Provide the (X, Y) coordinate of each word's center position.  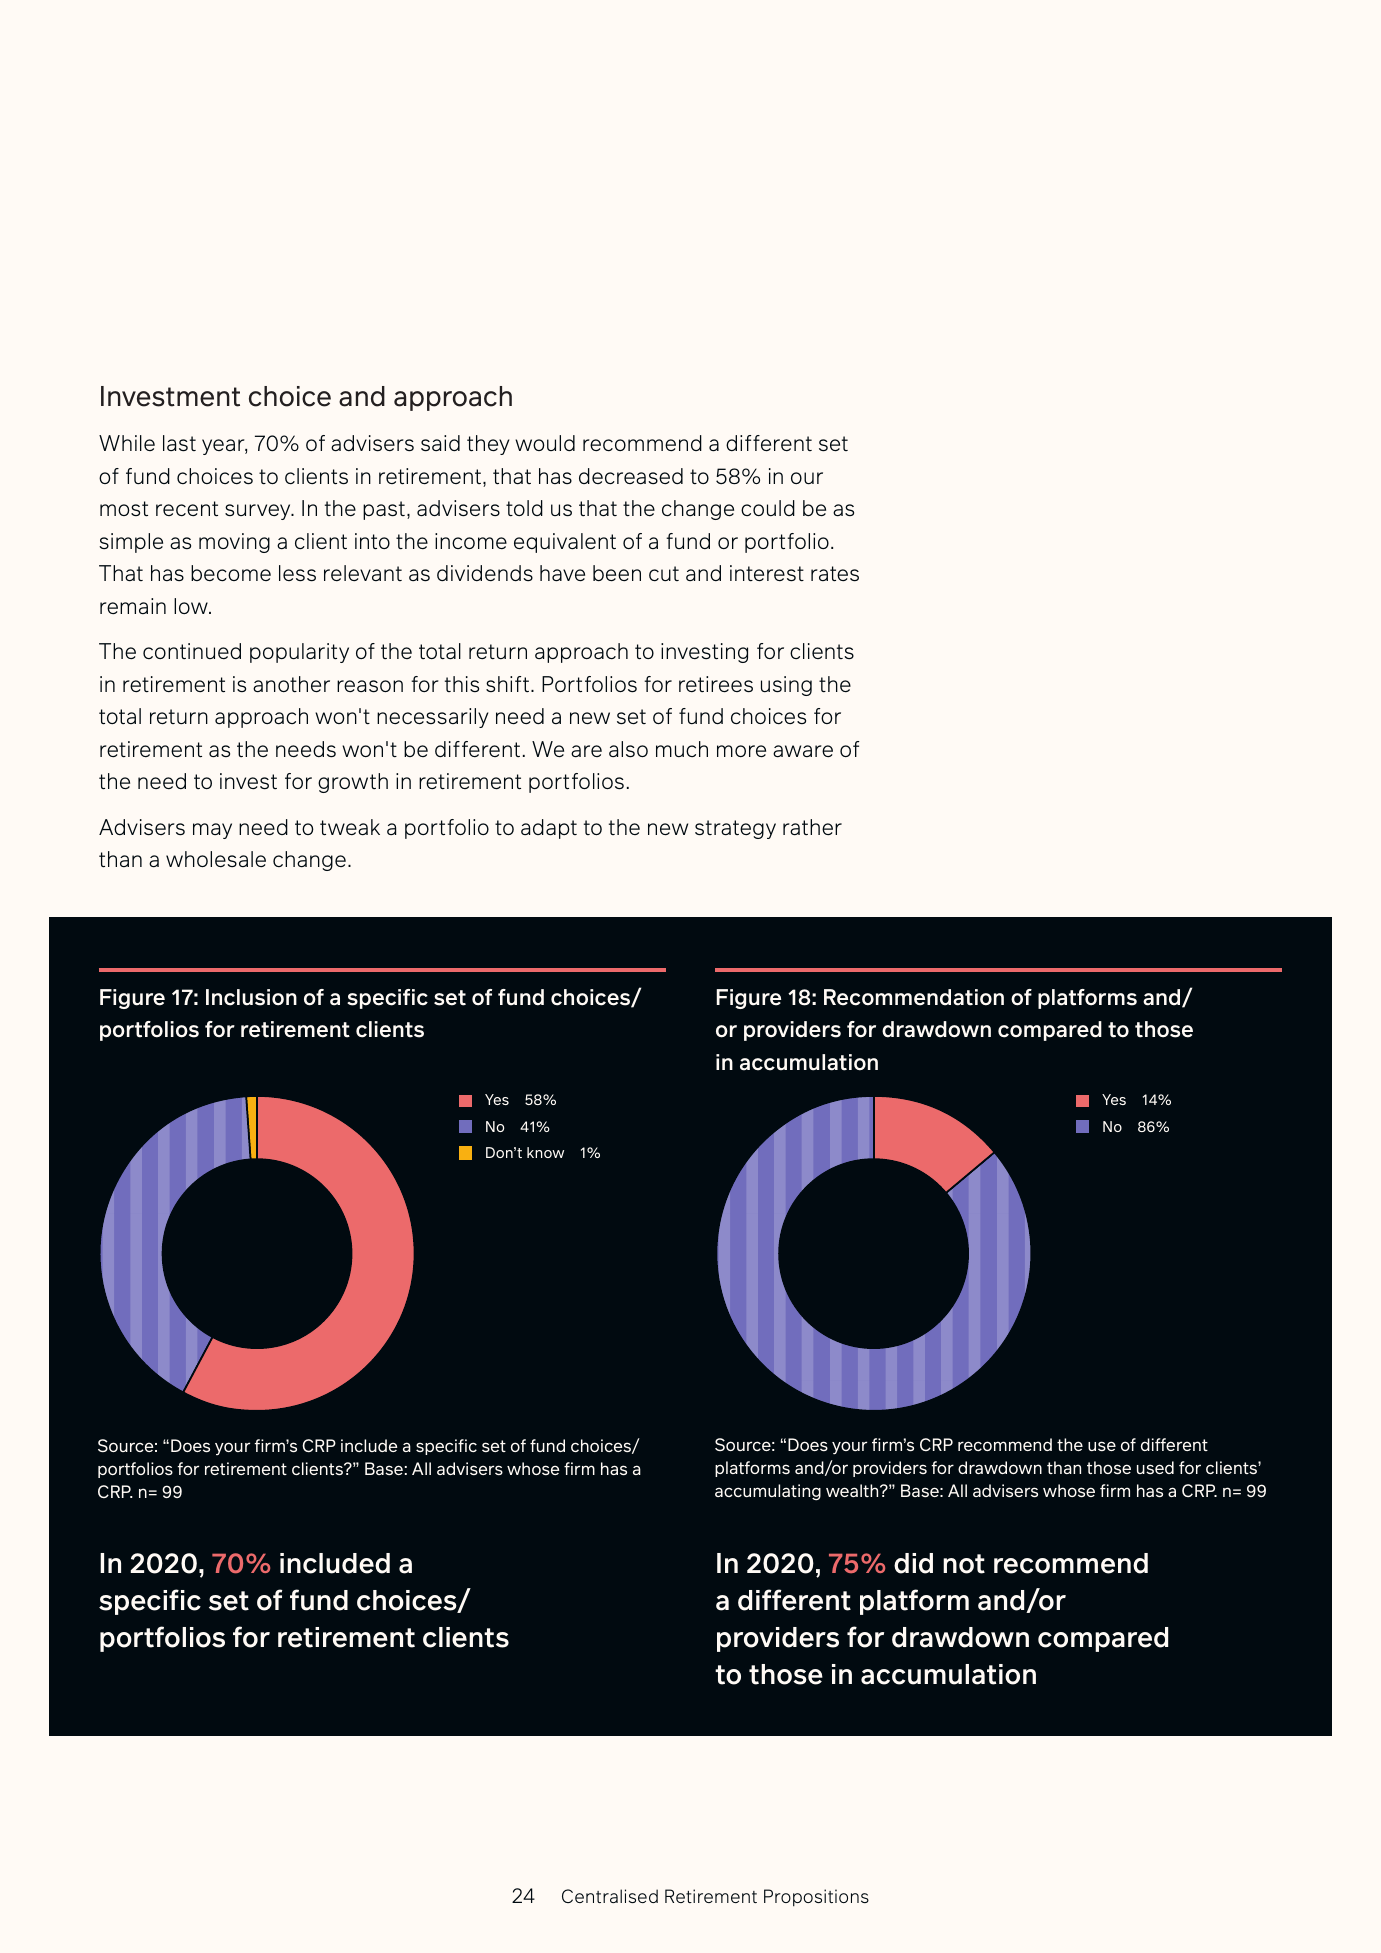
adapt (549, 829)
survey (259, 512)
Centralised (610, 1896)
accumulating (768, 1492)
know (545, 1152)
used (1155, 1467)
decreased (631, 476)
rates (835, 574)
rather (812, 827)
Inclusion (251, 997)
